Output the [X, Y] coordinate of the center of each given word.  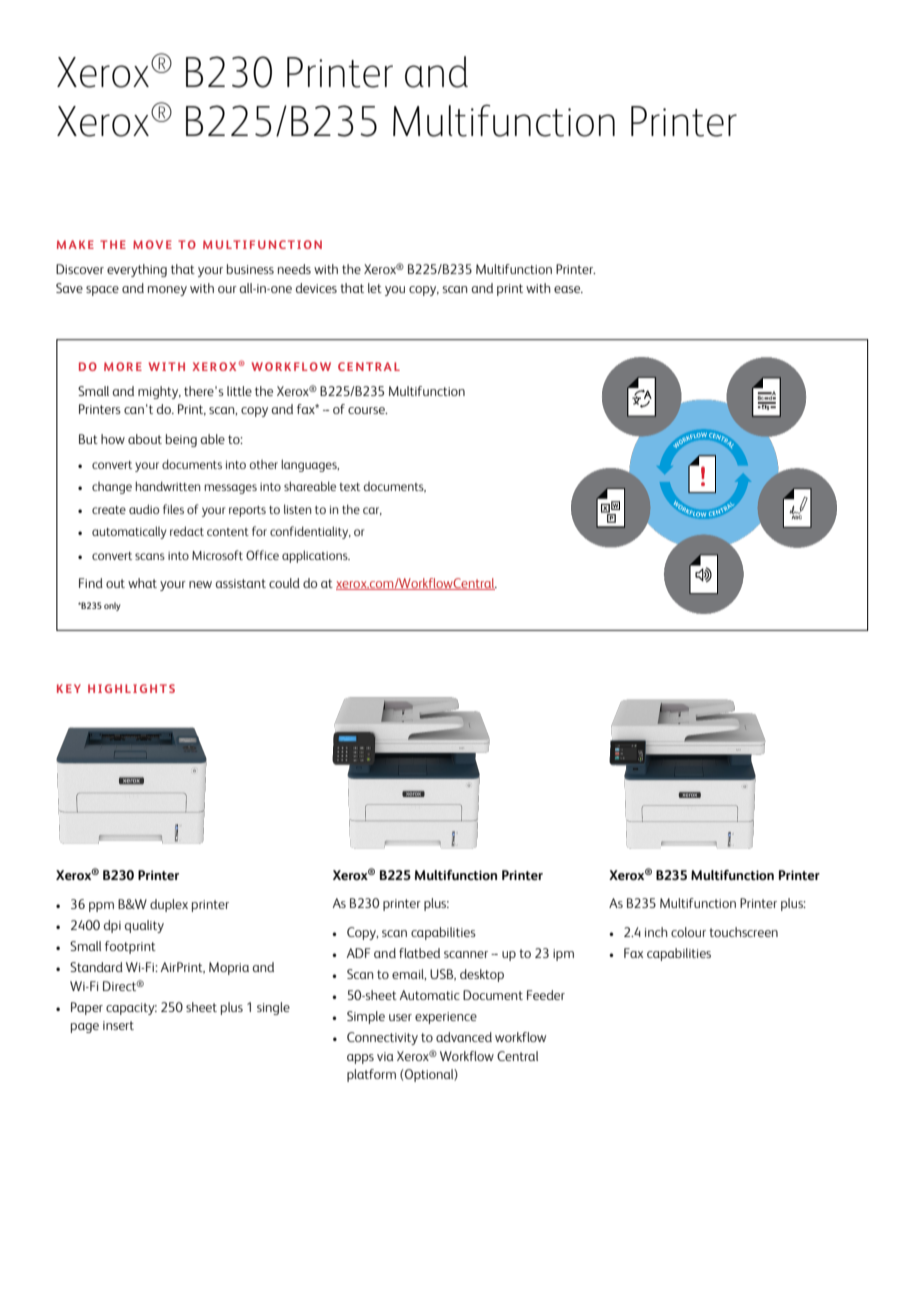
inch [656, 932]
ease [568, 289]
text [350, 487]
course [367, 410]
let [375, 288]
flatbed [419, 953]
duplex [169, 905]
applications [316, 556]
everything [137, 270]
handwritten [167, 486]
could [284, 583]
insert [118, 1025]
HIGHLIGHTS [131, 688]
